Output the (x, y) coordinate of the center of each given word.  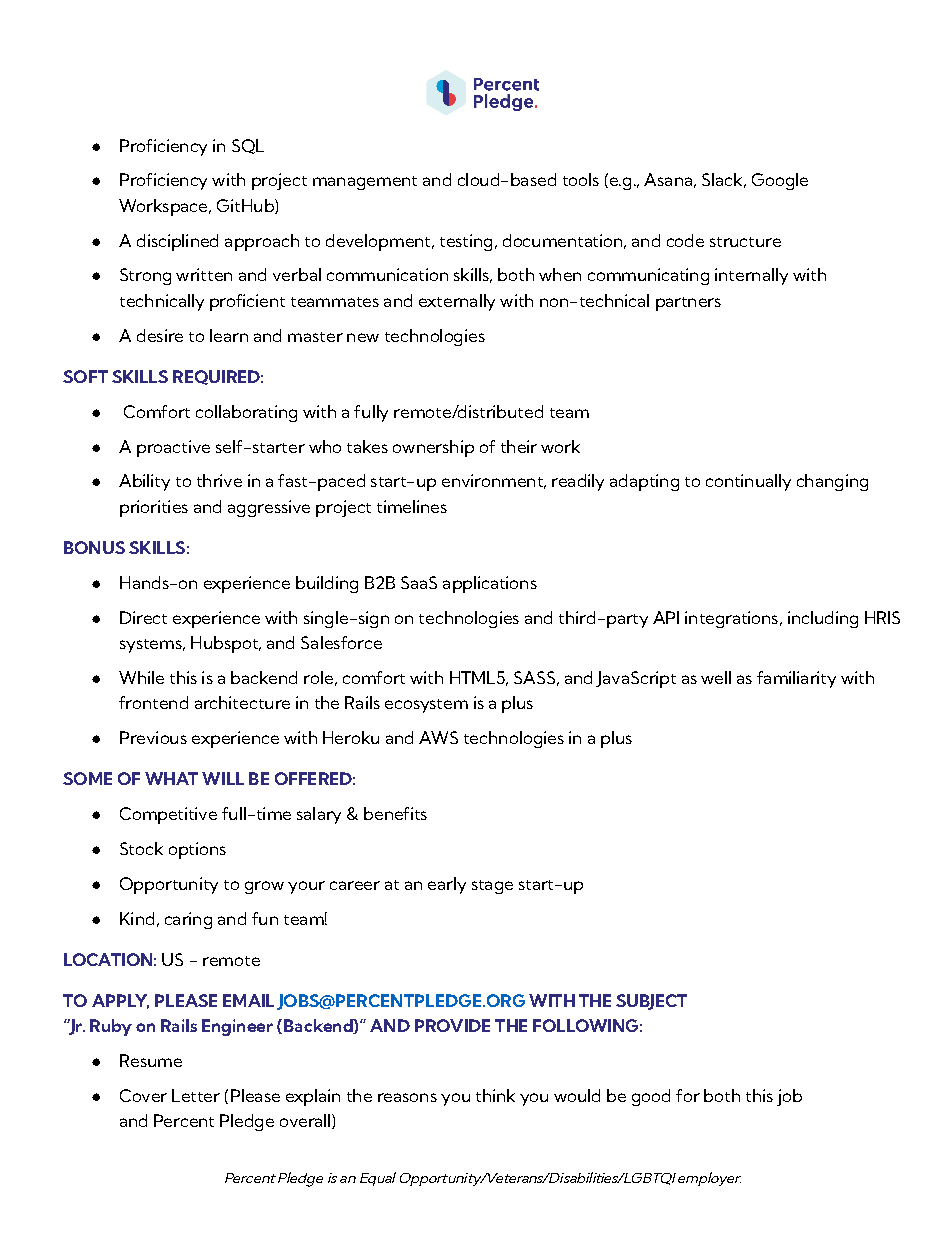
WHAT (171, 778)
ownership (433, 448)
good (651, 1097)
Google (780, 181)
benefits (395, 813)
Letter (196, 1095)
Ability (144, 482)
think (495, 1095)
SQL (248, 146)
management (365, 183)
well (716, 677)
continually (748, 482)
